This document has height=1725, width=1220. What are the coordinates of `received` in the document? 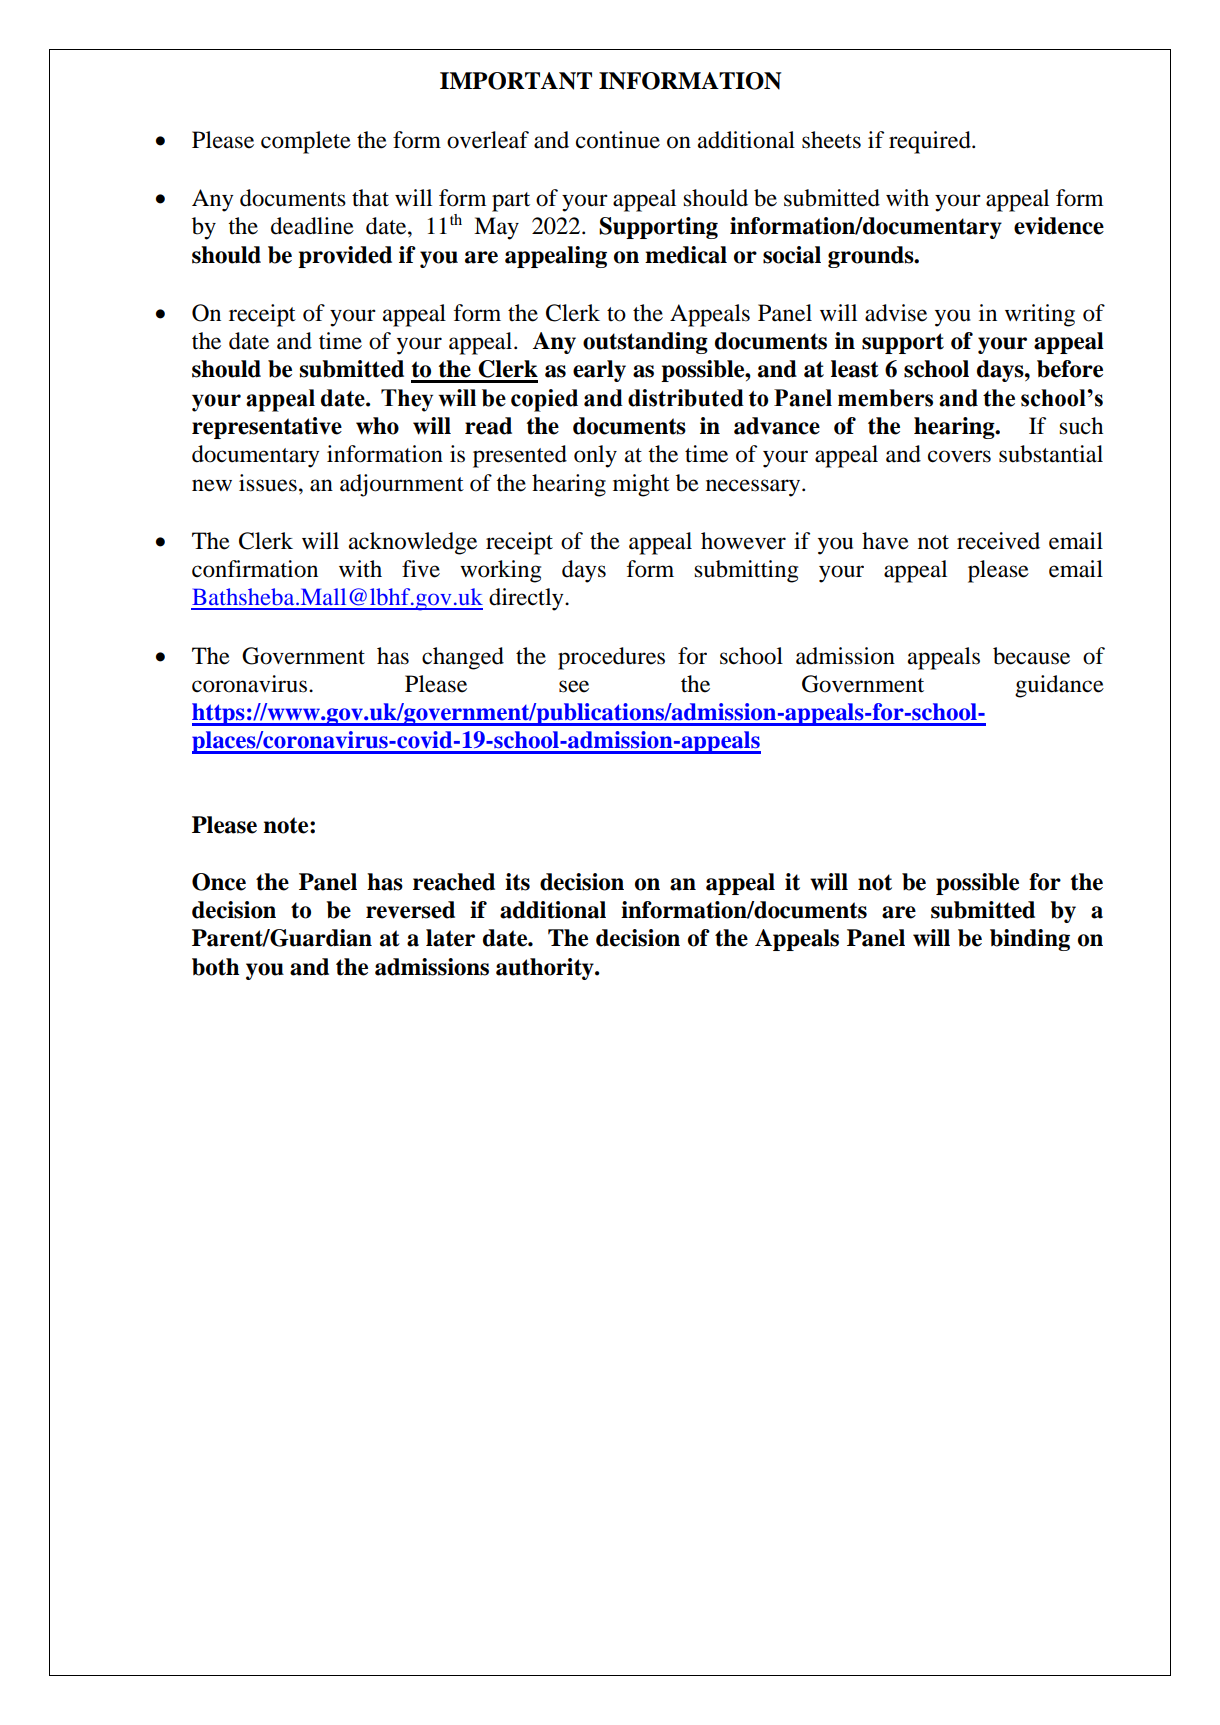 It's located at (998, 541).
